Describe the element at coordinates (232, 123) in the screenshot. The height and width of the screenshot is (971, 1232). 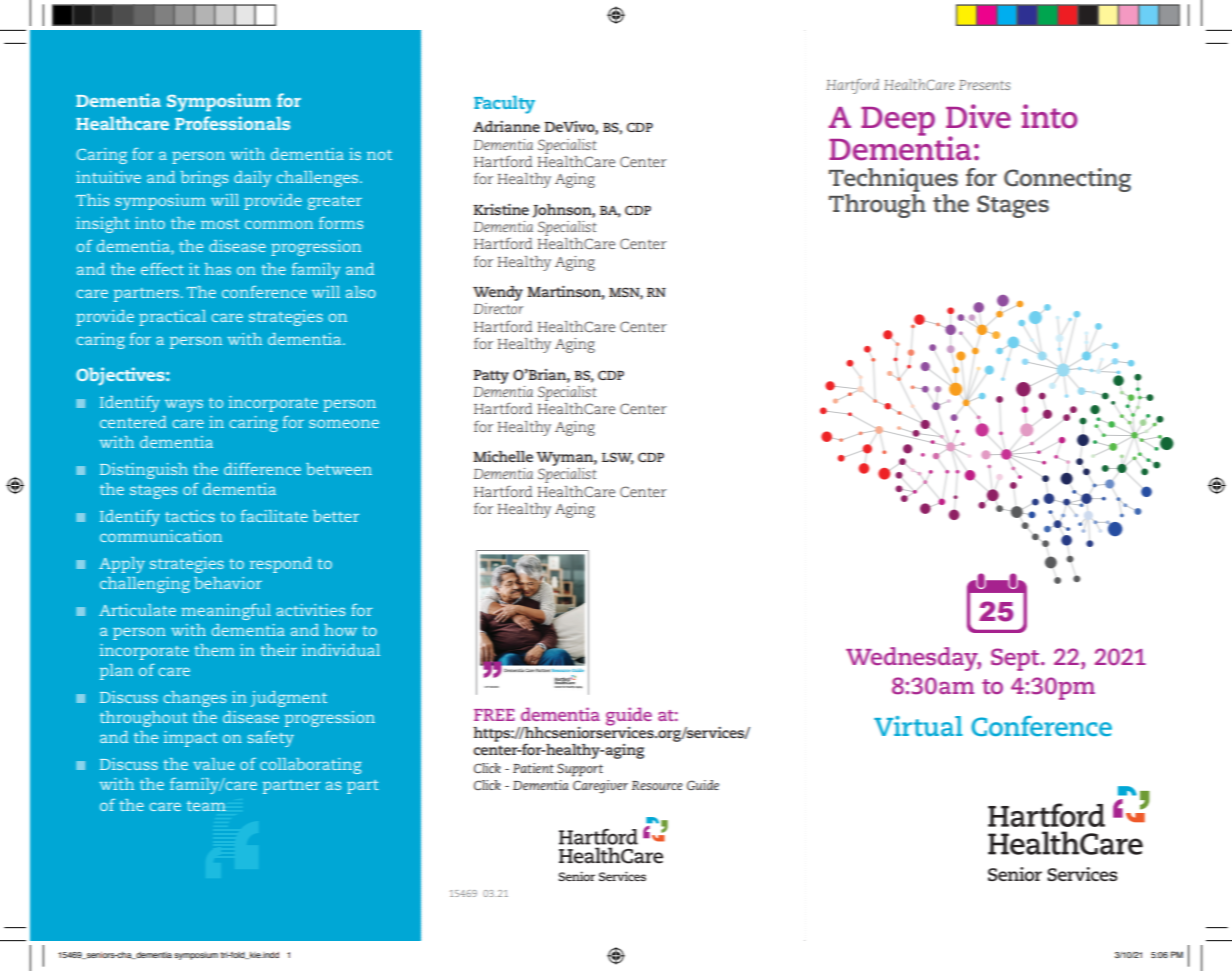
I see `Professionals` at that location.
